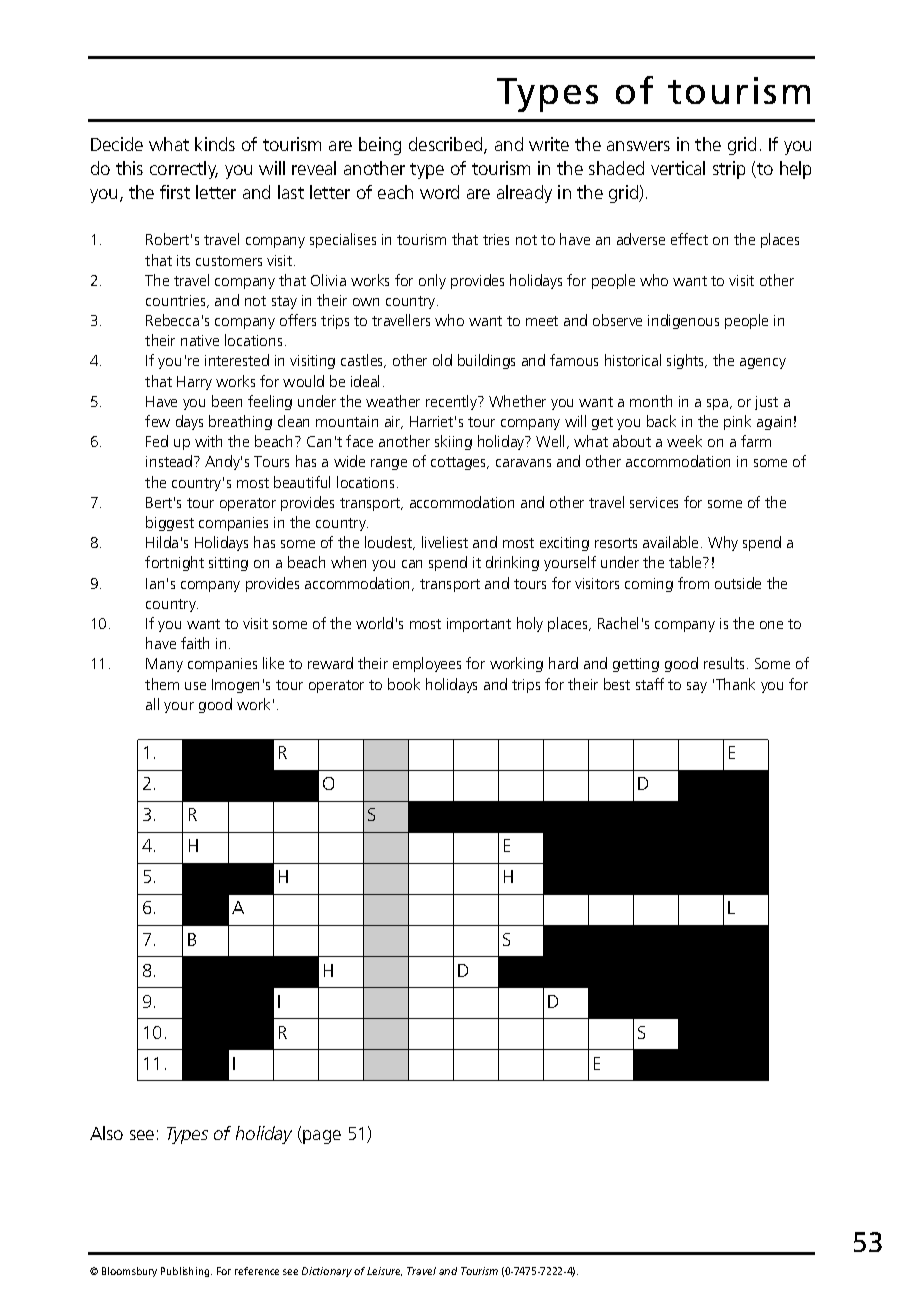 The image size is (924, 1308). Describe the element at coordinates (384, 1271) in the page. I see `Leisure` at that location.
